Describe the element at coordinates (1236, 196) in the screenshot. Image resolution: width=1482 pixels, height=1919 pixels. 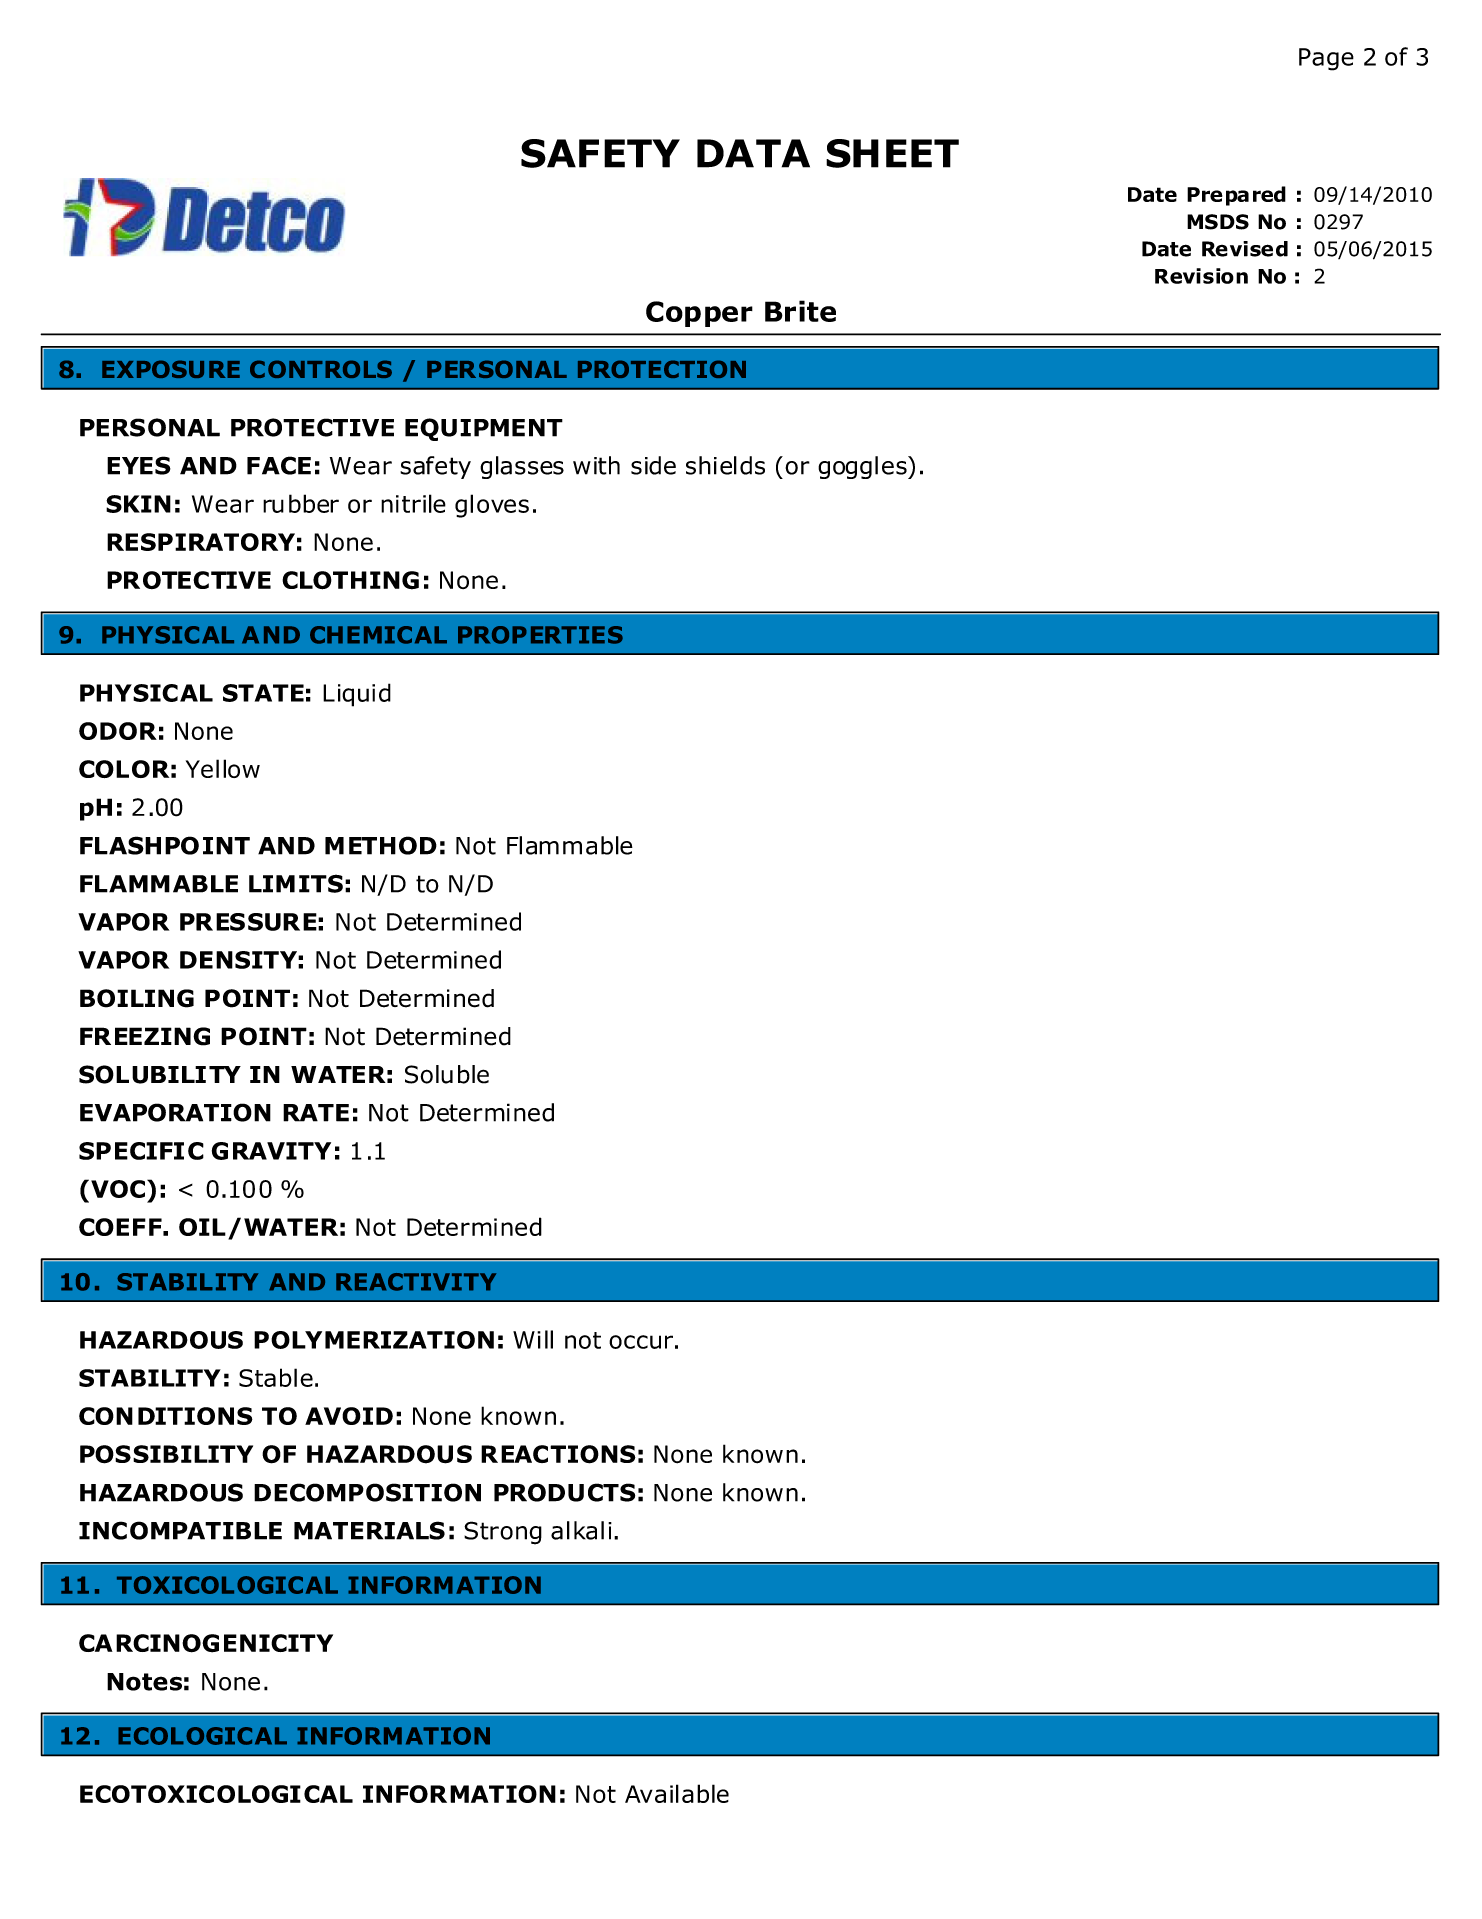
I see `Prepared` at that location.
